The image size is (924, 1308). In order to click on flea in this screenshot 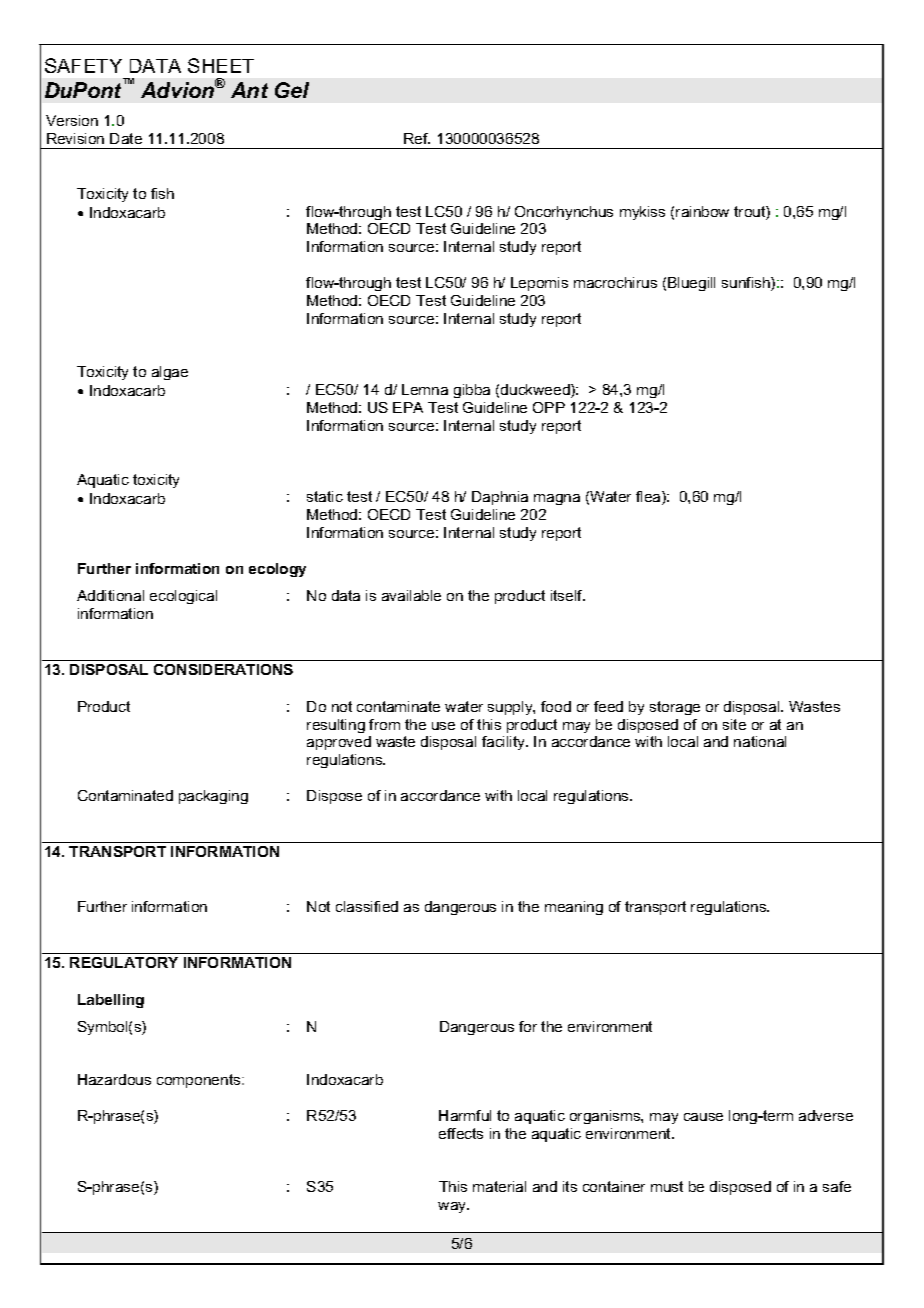, I will do `click(649, 498)`.
